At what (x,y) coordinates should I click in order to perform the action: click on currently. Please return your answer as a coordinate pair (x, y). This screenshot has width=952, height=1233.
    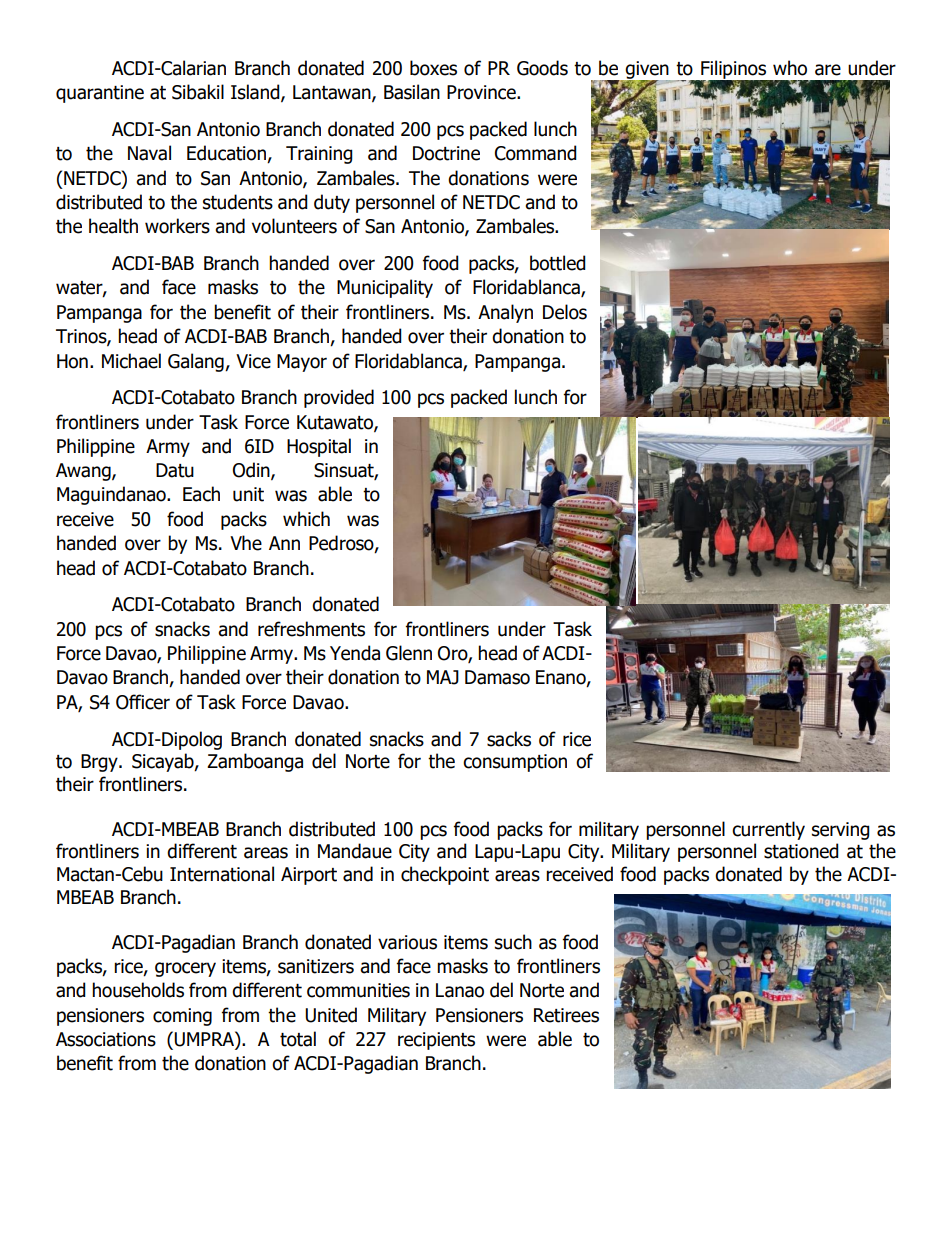
    Looking at the image, I should click on (768, 830).
